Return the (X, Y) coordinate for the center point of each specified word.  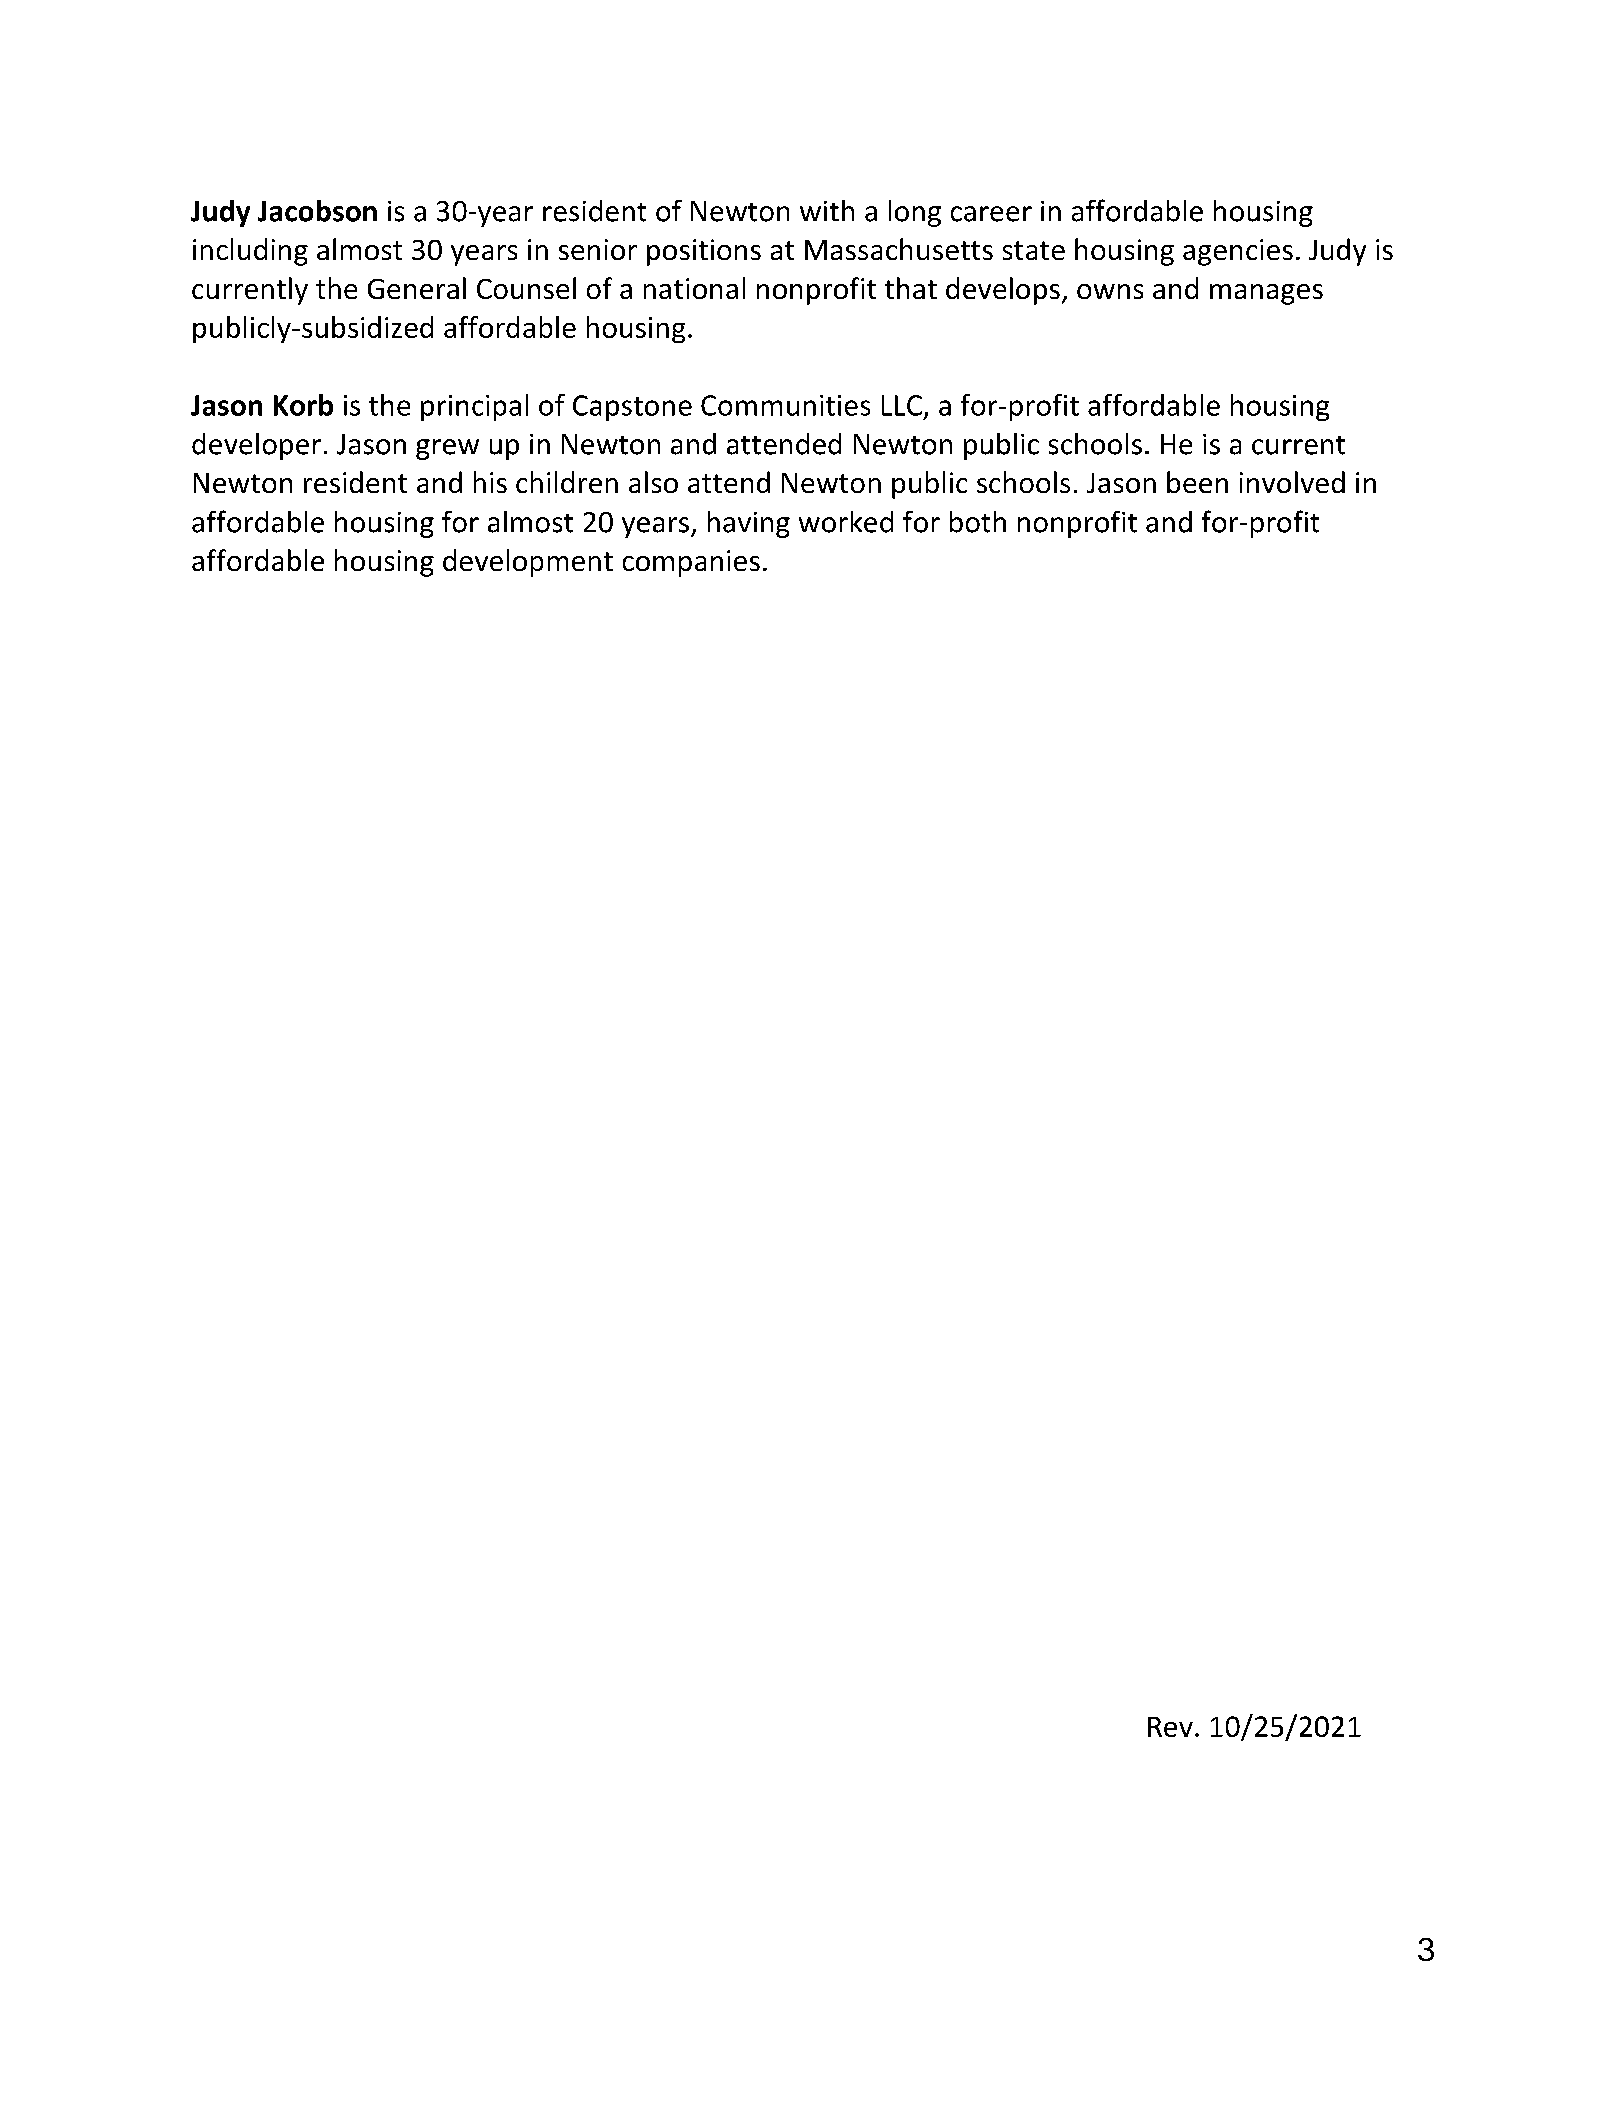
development (528, 563)
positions (704, 252)
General (417, 288)
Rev (1170, 1727)
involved (1292, 482)
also (653, 482)
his (490, 482)
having (749, 524)
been (1197, 482)
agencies (1238, 252)
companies (691, 563)
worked (846, 522)
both (978, 522)
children (567, 482)
